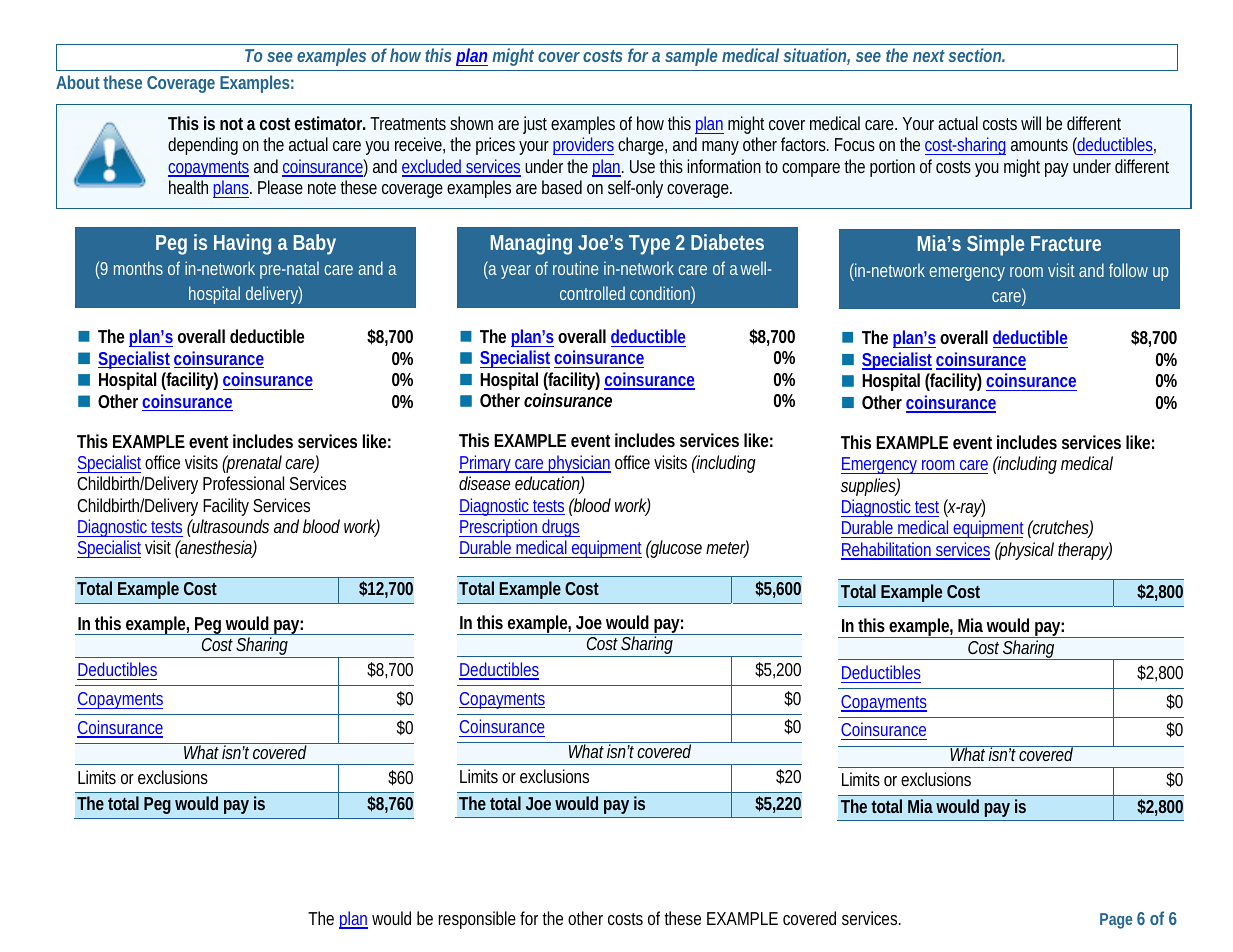 The image size is (1233, 952). I want to click on routine, so click(575, 268).
